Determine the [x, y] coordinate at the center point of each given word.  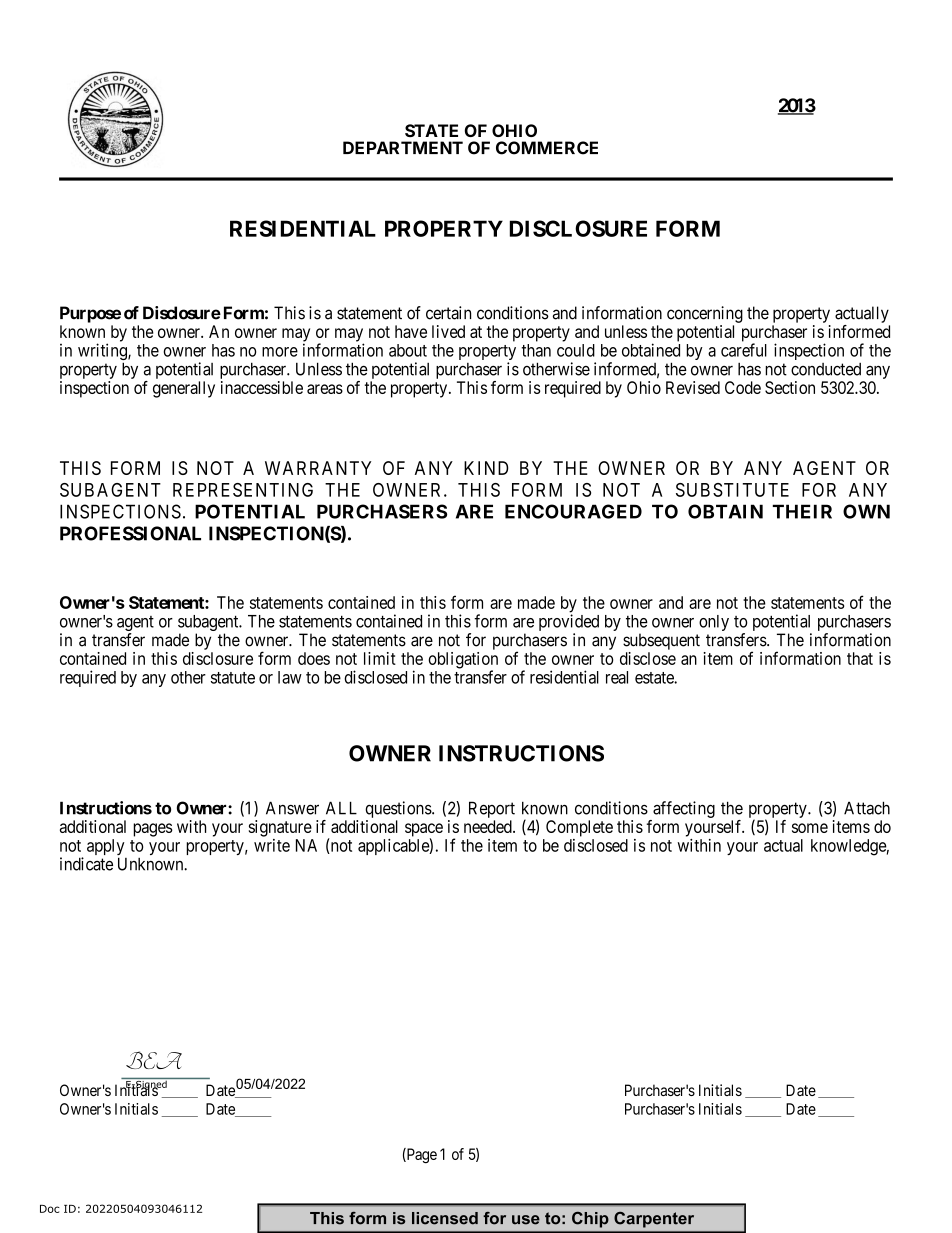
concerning [705, 314]
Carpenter [654, 1220]
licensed [445, 1218]
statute [233, 678]
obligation [463, 661]
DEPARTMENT [403, 147]
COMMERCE [547, 148]
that [860, 658]
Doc [50, 1209]
